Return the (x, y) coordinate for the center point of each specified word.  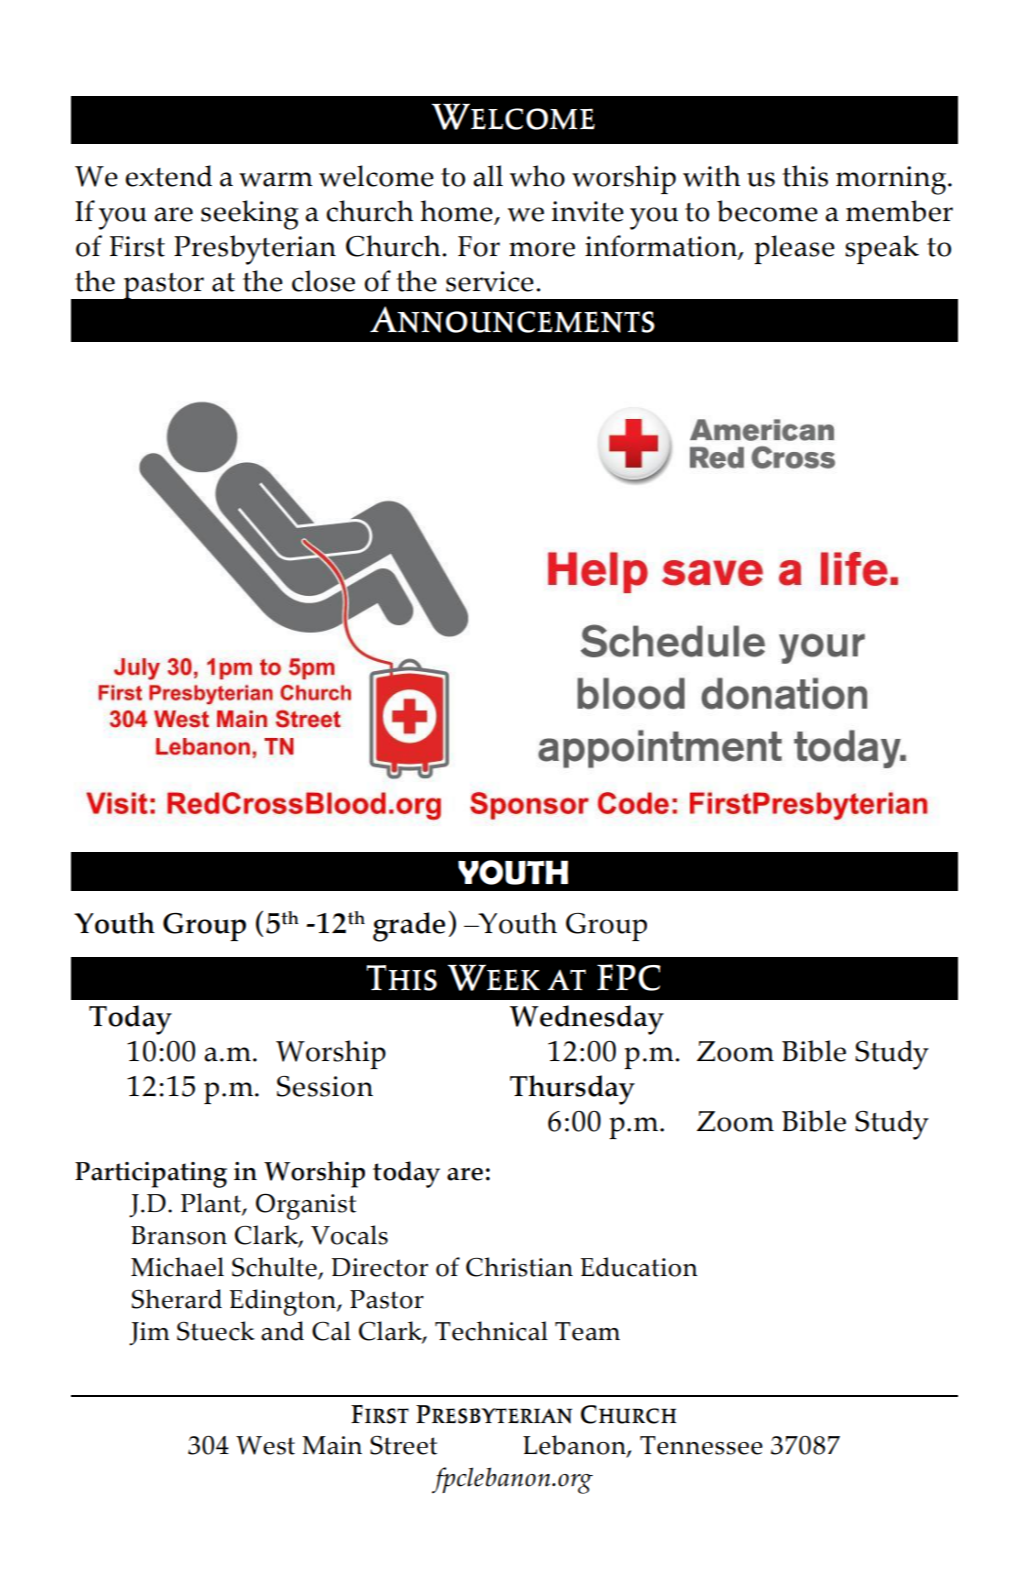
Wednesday (587, 1020)
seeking (250, 215)
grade (409, 927)
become (767, 211)
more (542, 249)
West (265, 1445)
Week (494, 977)
